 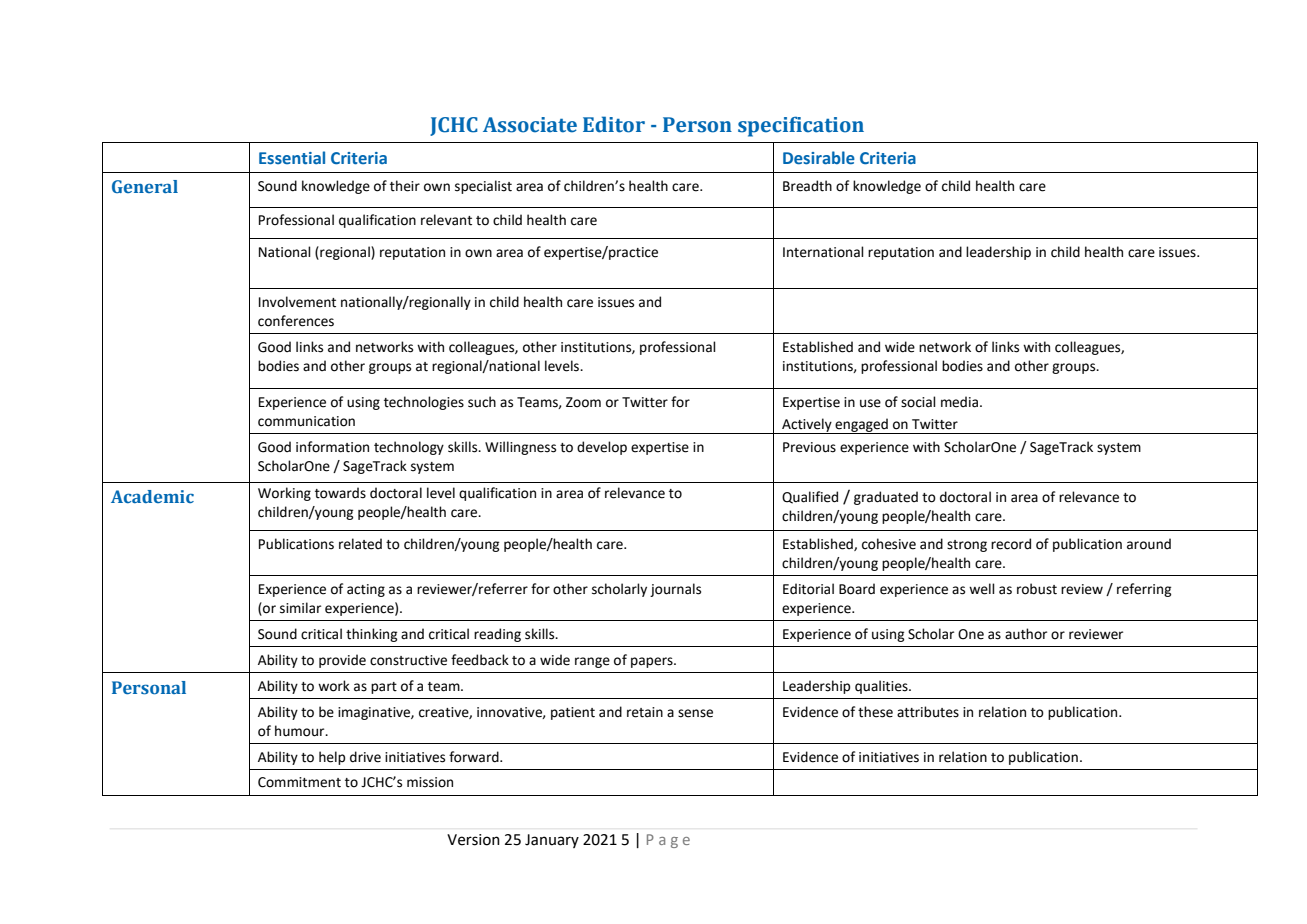 What do you see at coordinates (602, 448) in the page?
I see `develop` at bounding box center [602, 448].
